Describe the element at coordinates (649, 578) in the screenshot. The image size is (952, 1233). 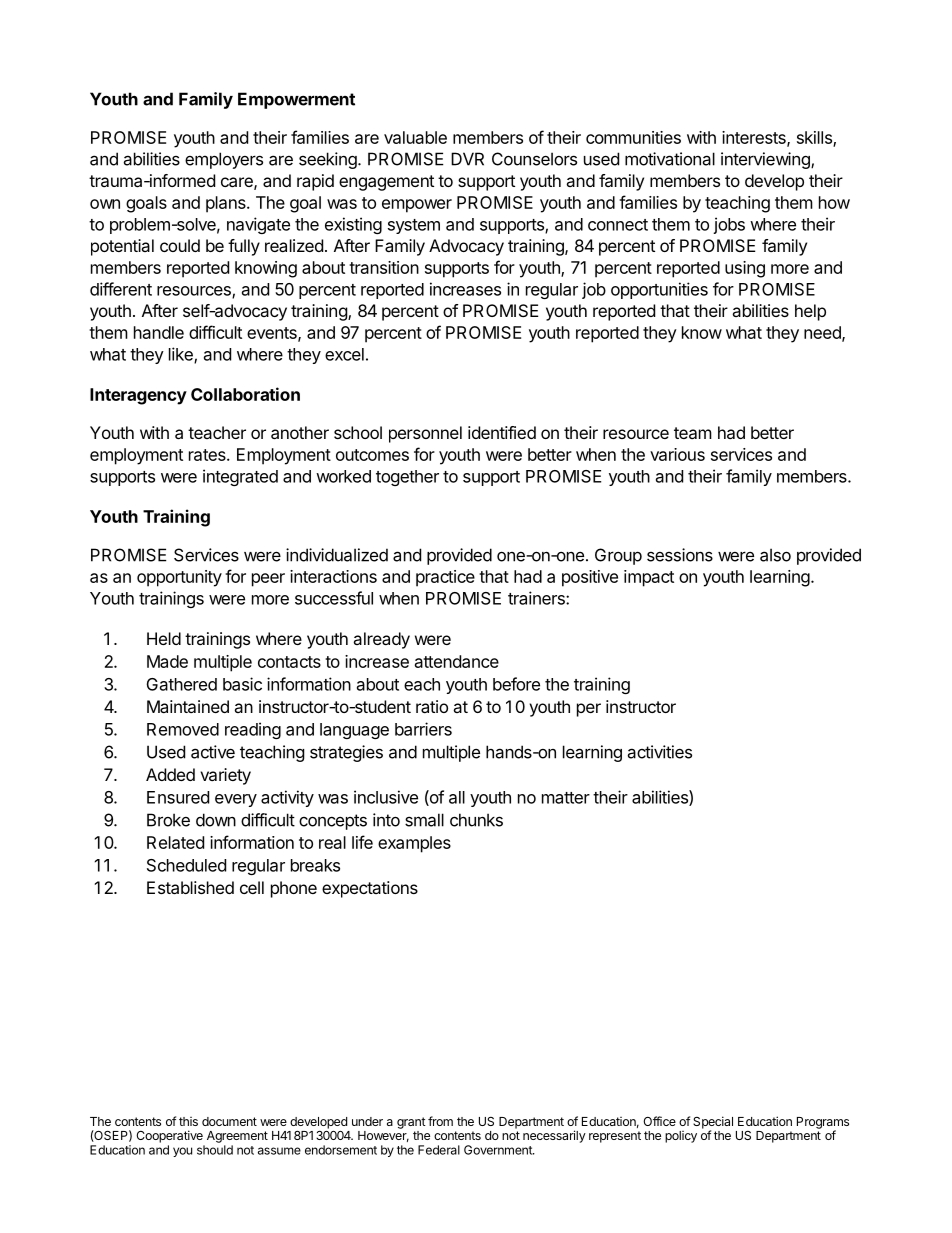
I see `impact` at that location.
